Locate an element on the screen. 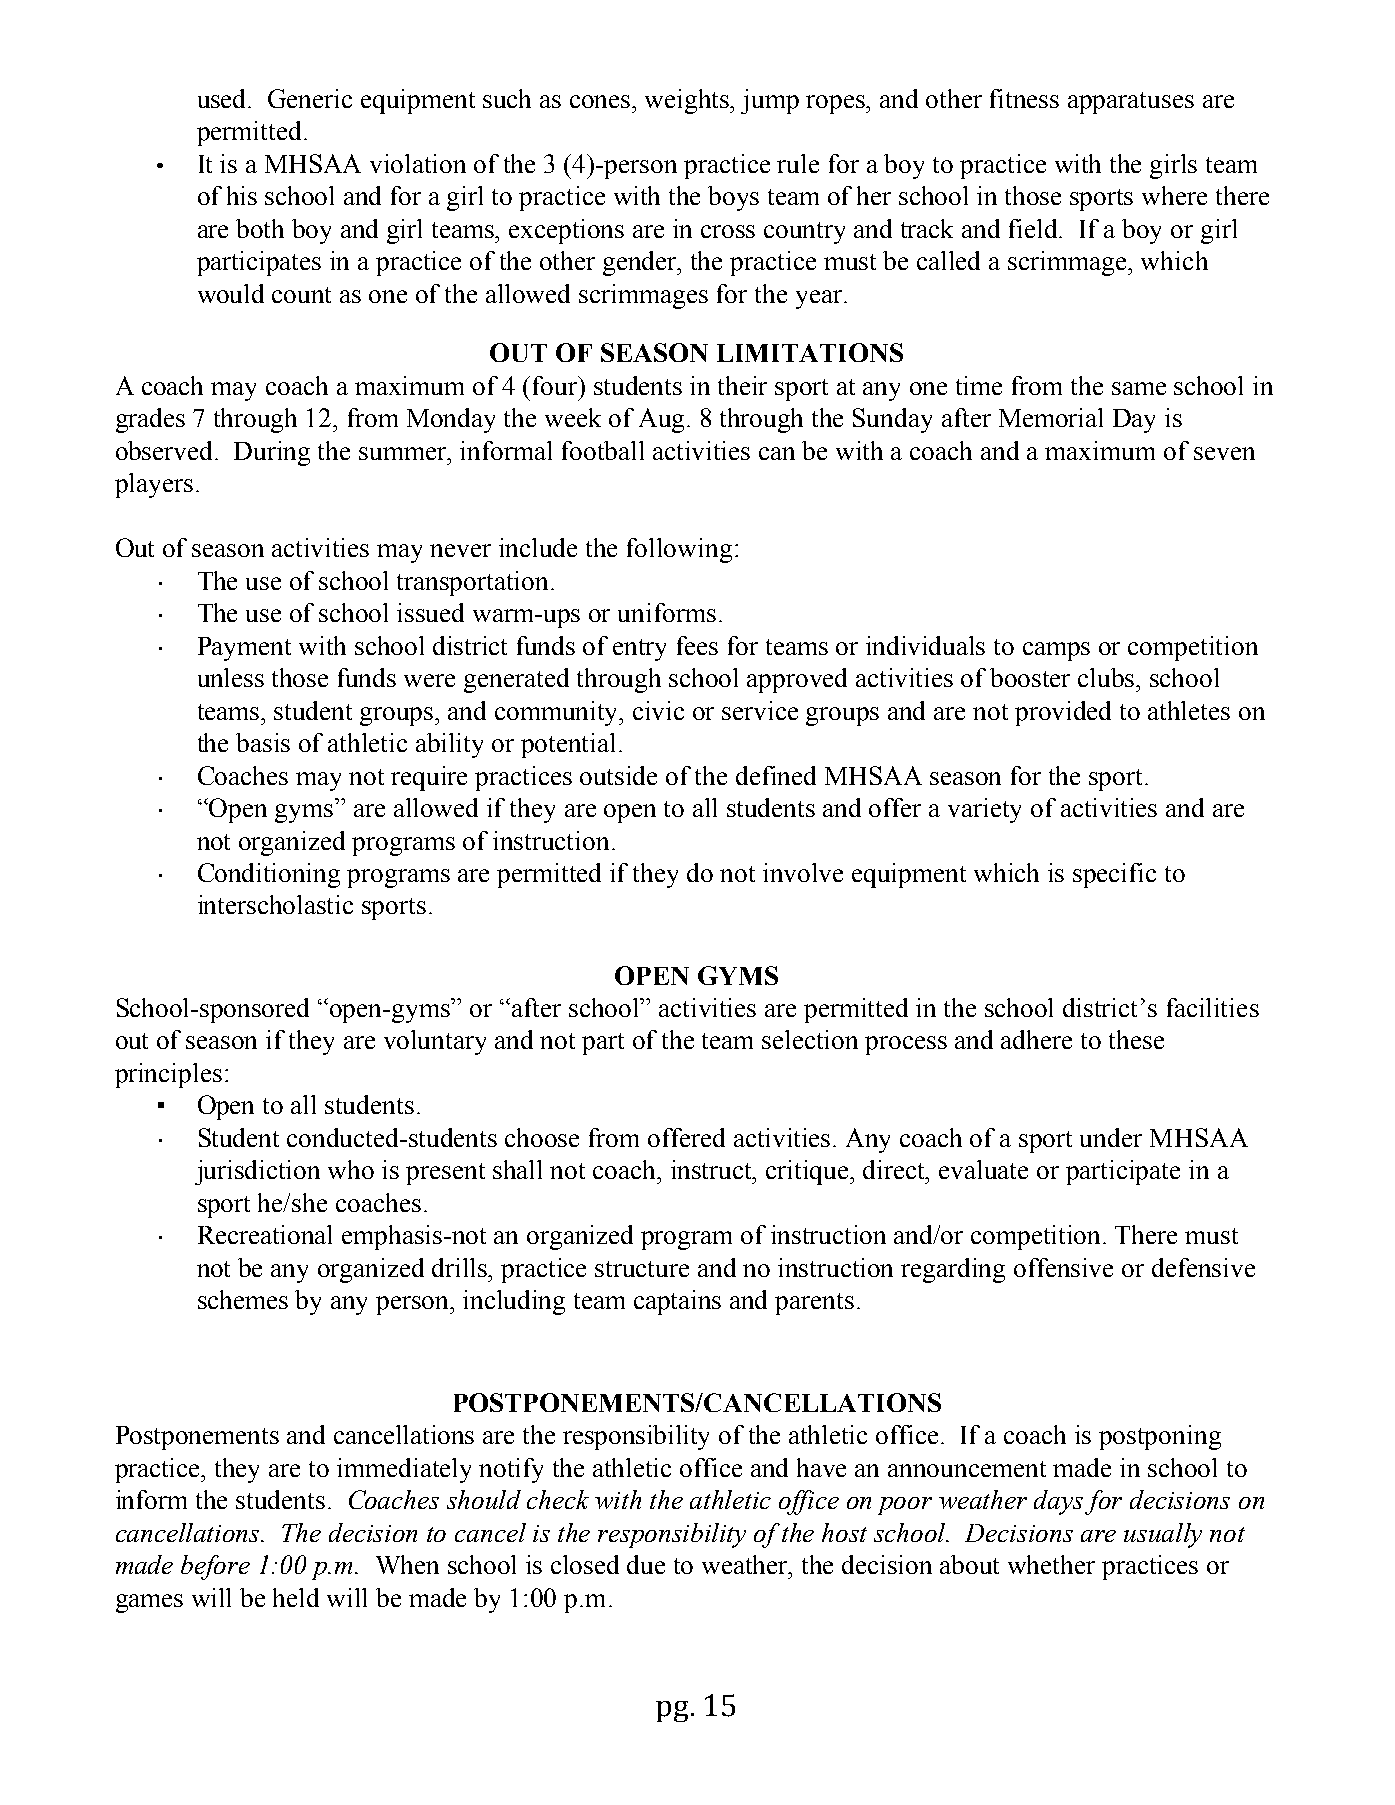  due is located at coordinates (646, 1564).
